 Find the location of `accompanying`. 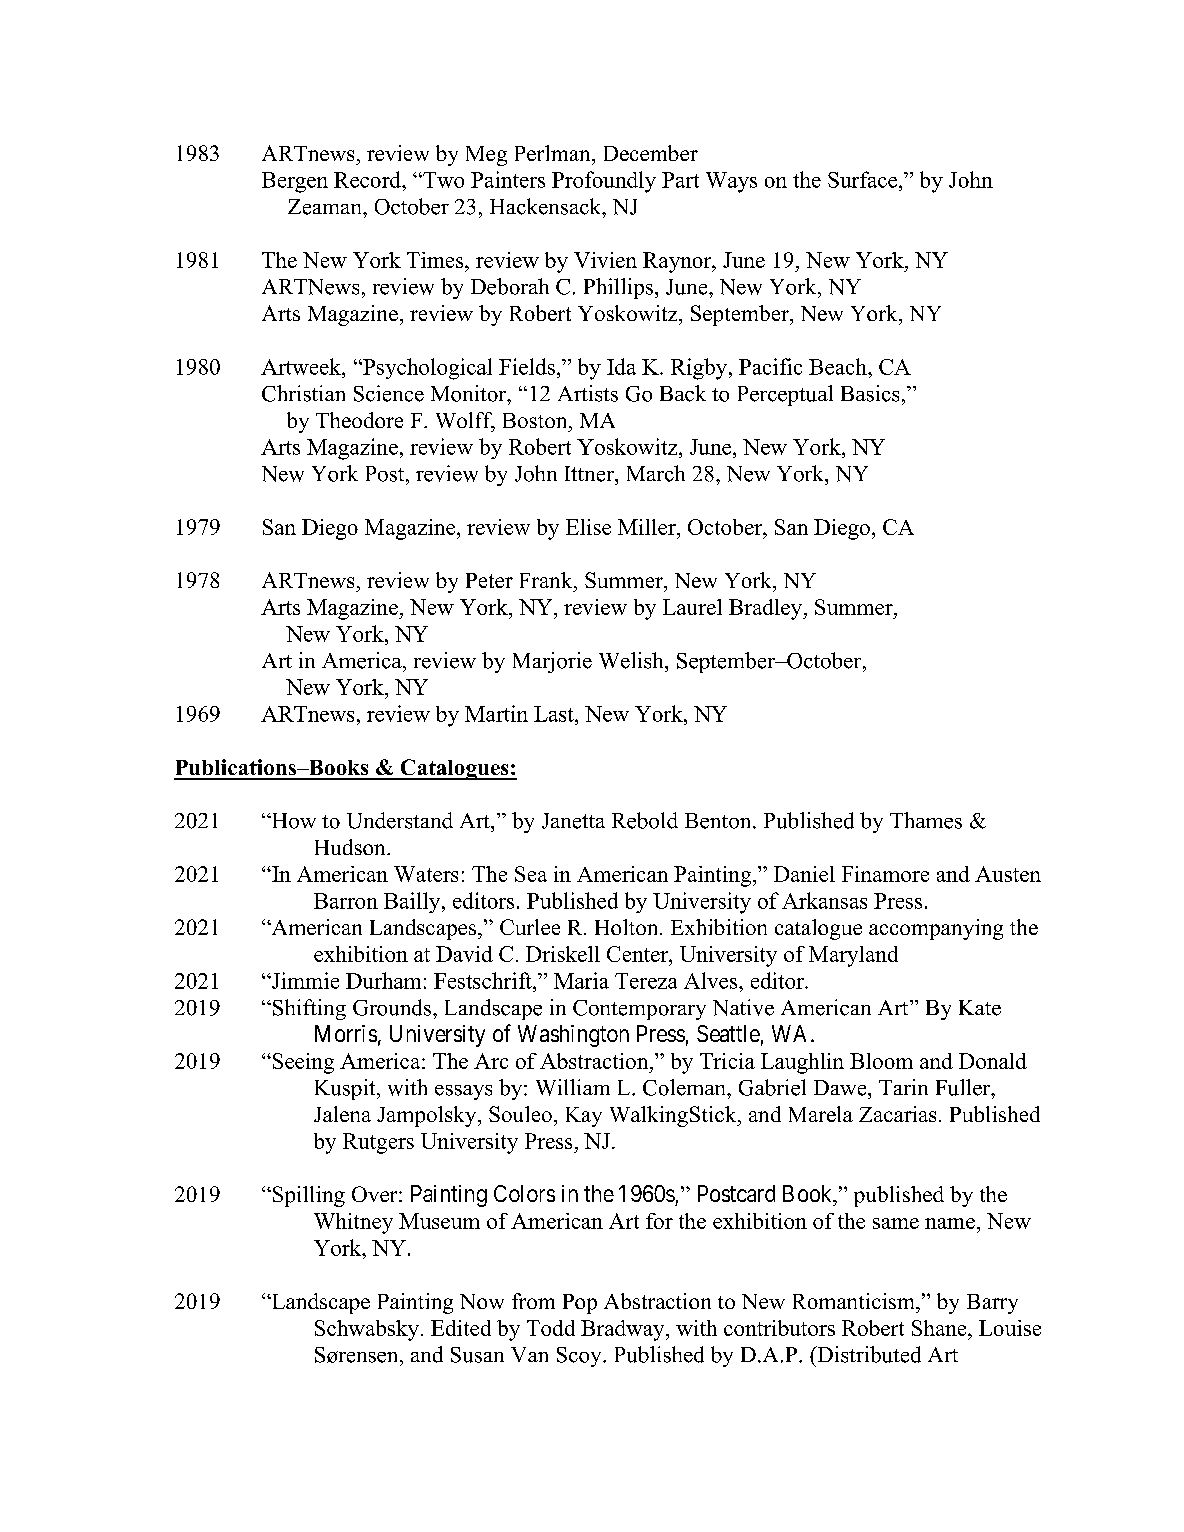

accompanying is located at coordinates (936, 929).
